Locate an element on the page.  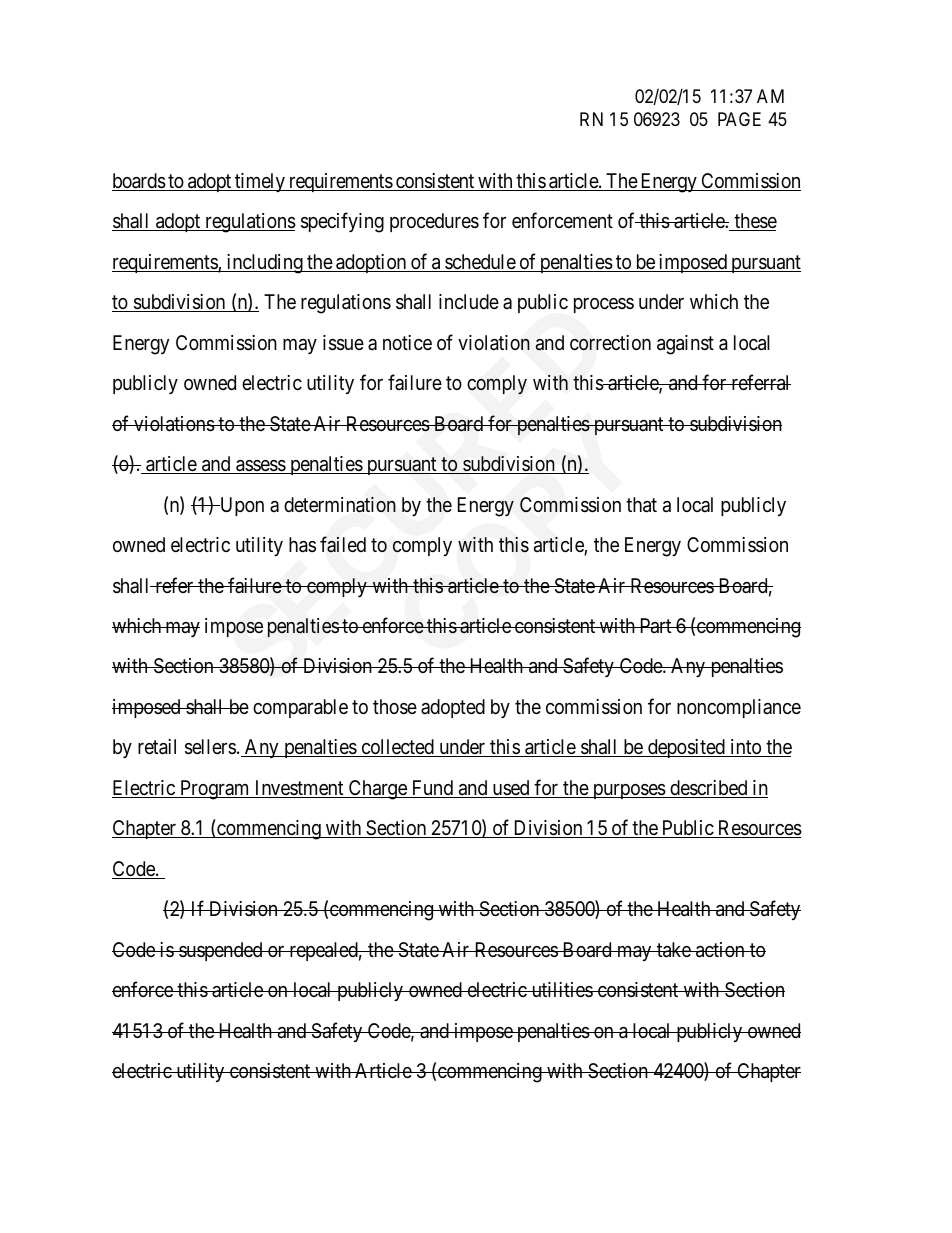
deposited is located at coordinates (686, 748).
